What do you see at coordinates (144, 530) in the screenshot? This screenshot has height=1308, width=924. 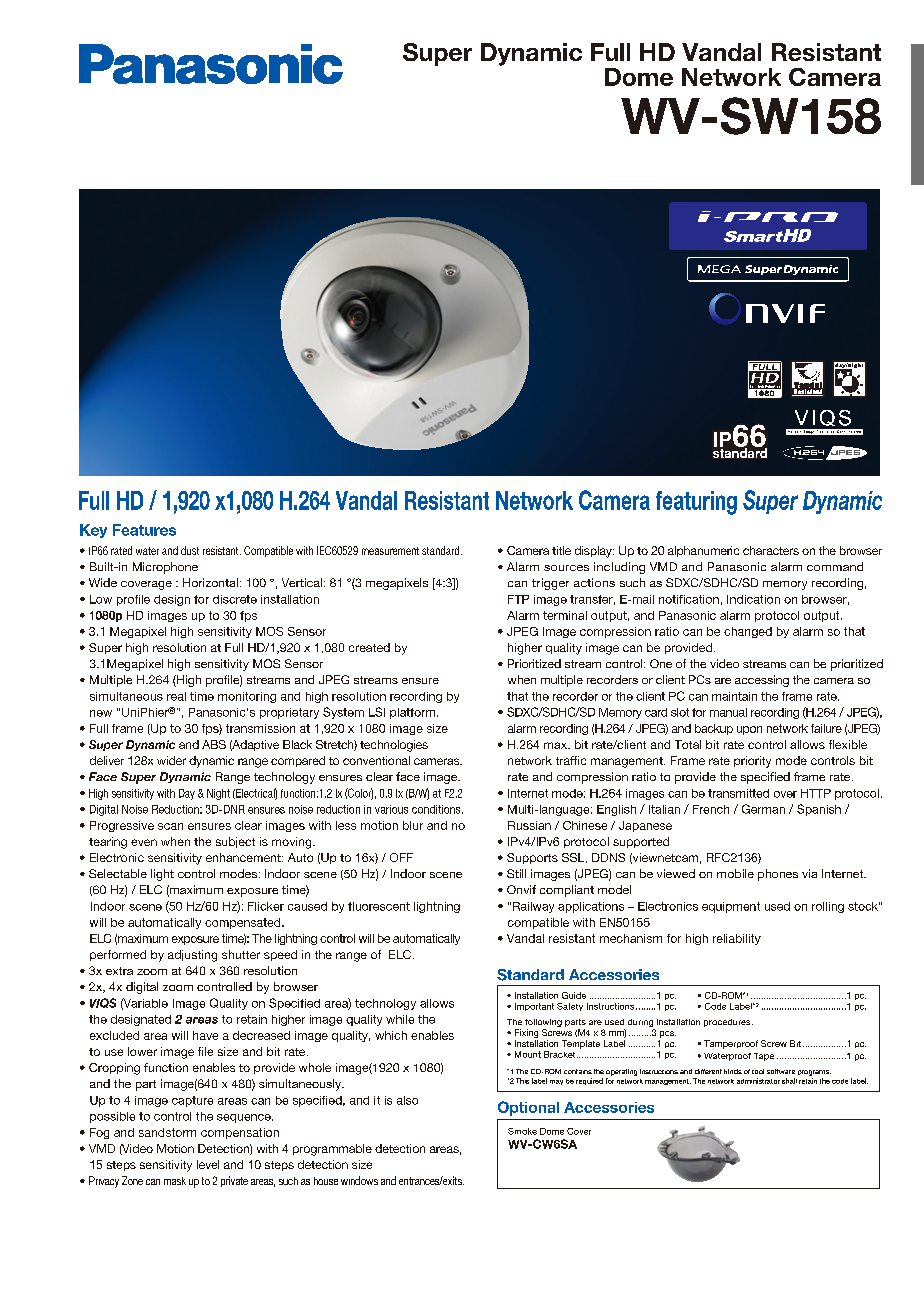 I see `Features` at bounding box center [144, 530].
